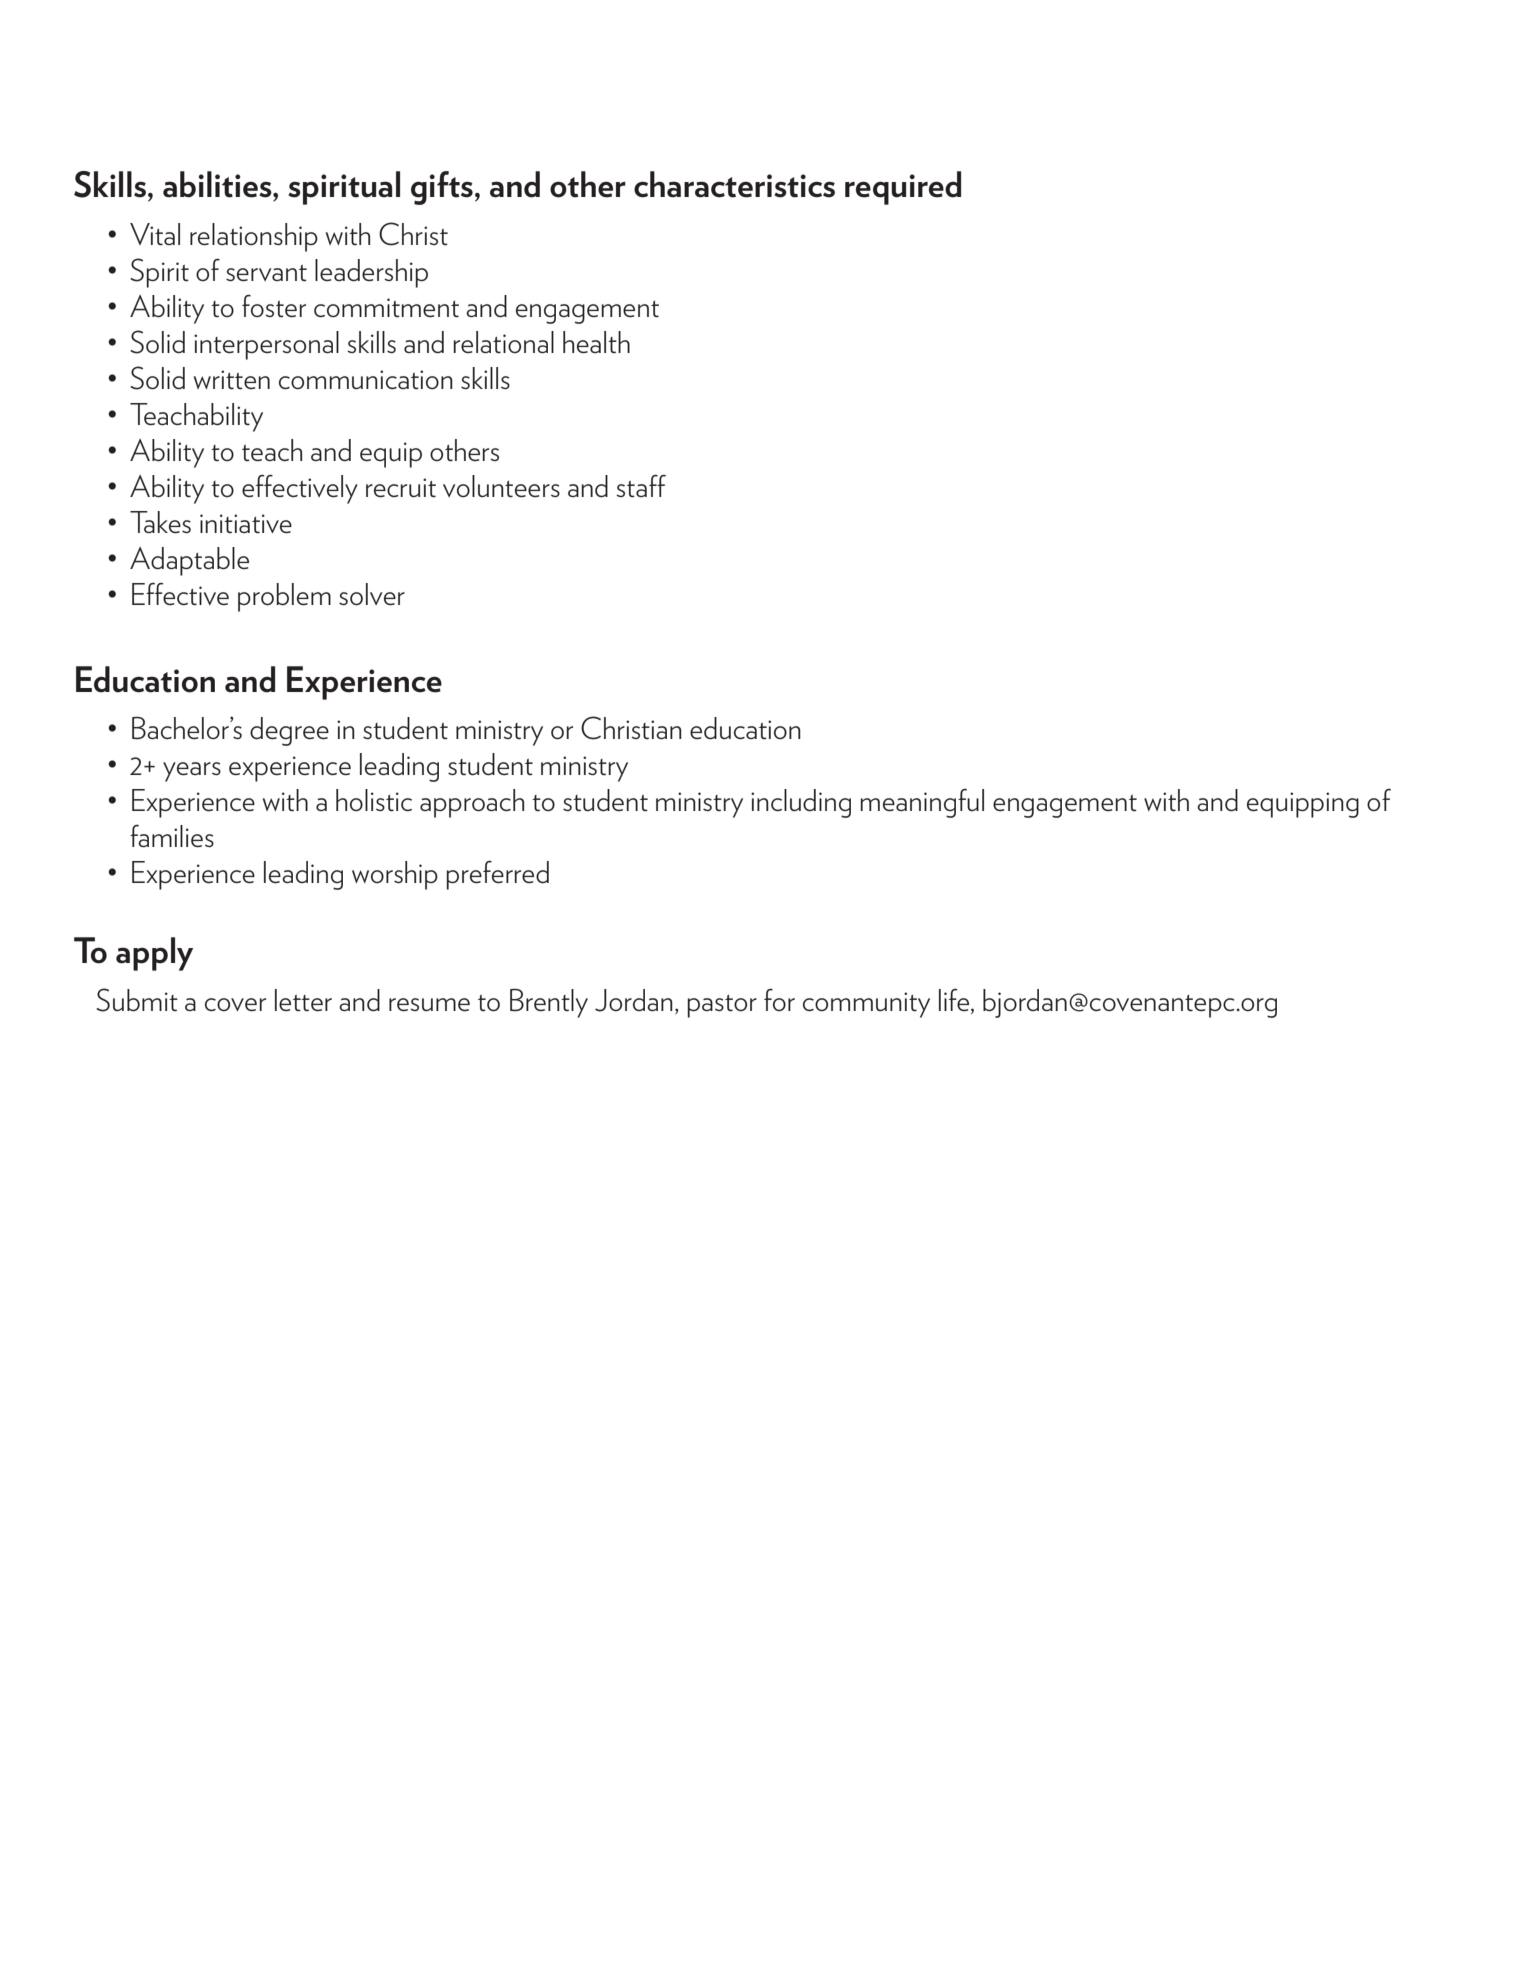  What do you see at coordinates (801, 803) in the screenshot?
I see `including` at bounding box center [801, 803].
